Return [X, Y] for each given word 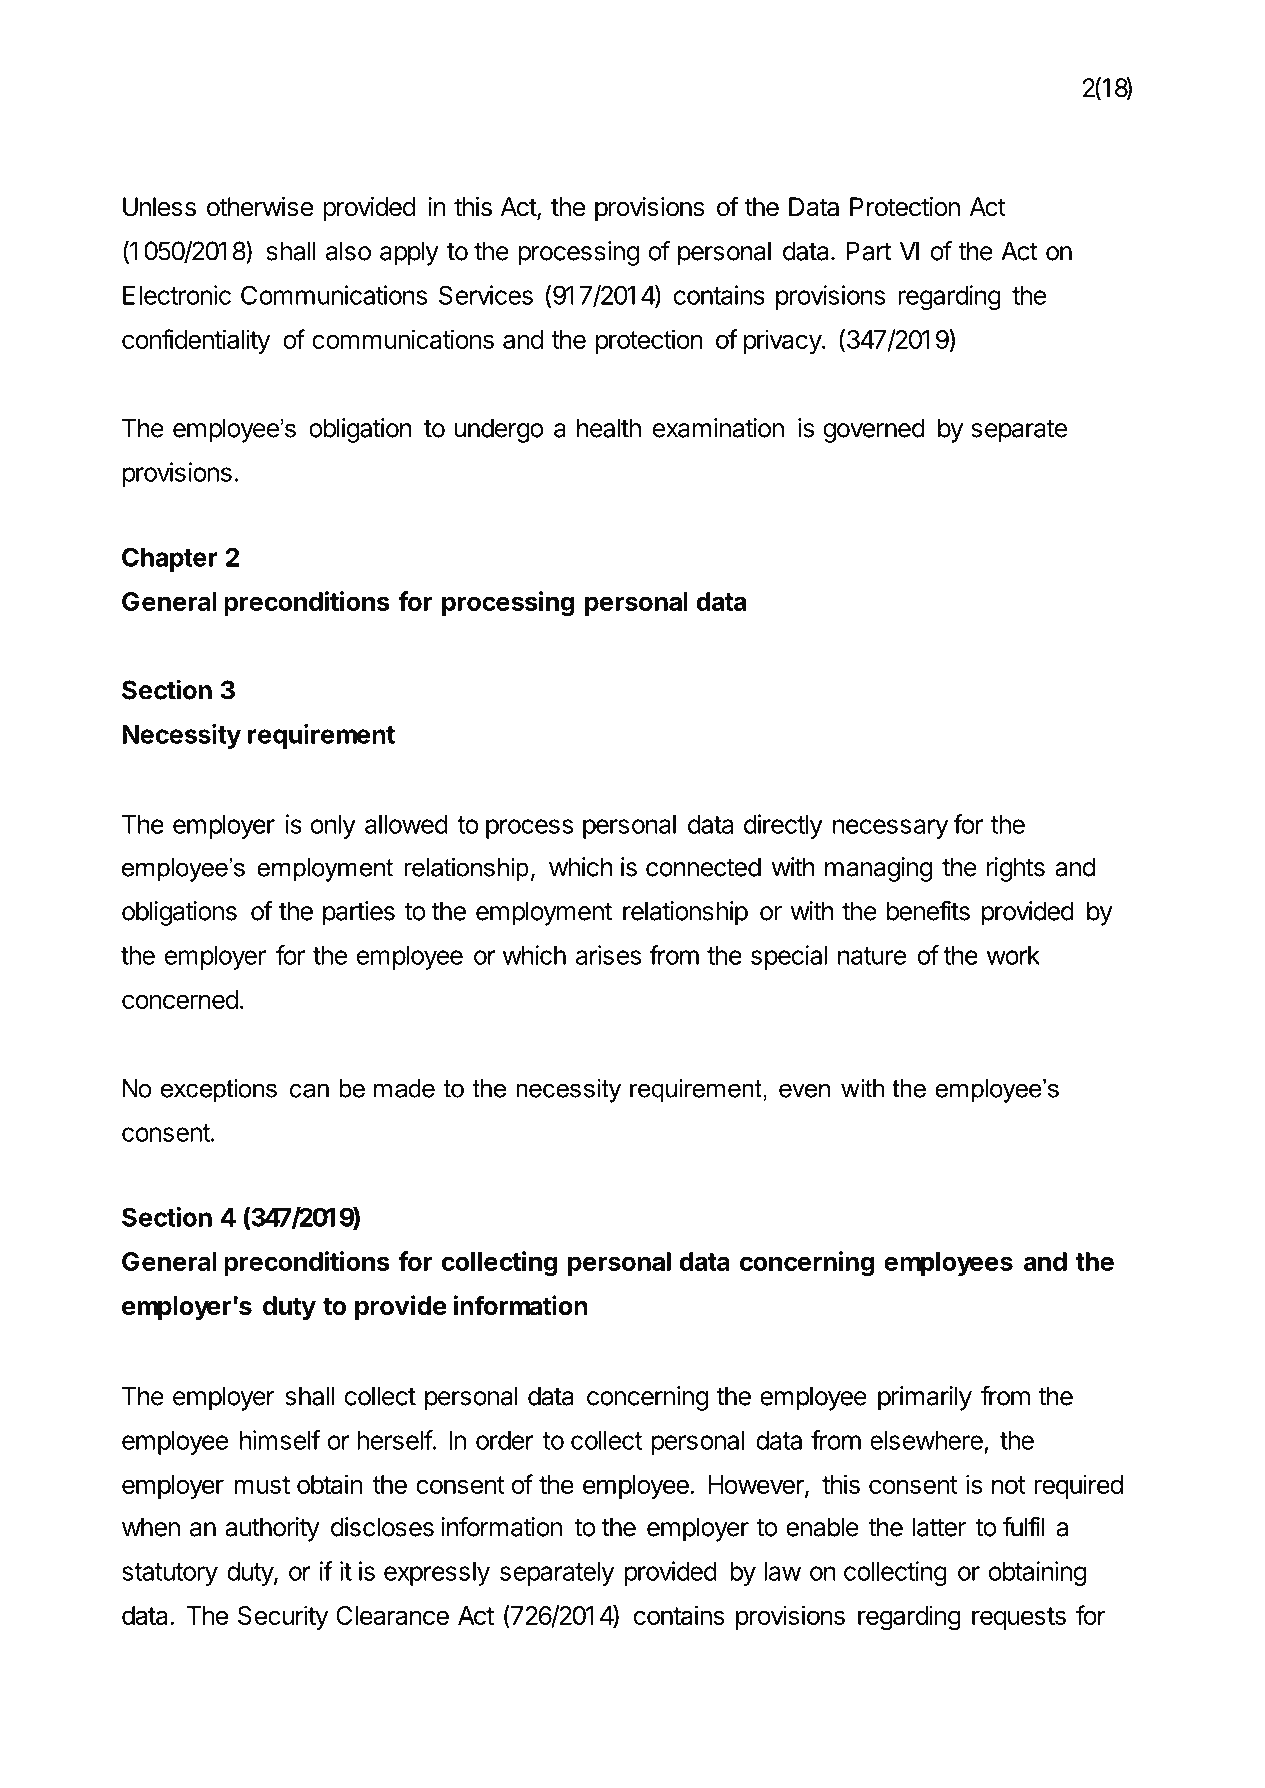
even [804, 1090]
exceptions [219, 1091]
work [1013, 955]
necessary [890, 829]
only [333, 827]
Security [283, 1617]
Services [486, 295]
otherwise [260, 207]
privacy [783, 341]
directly [783, 826]
